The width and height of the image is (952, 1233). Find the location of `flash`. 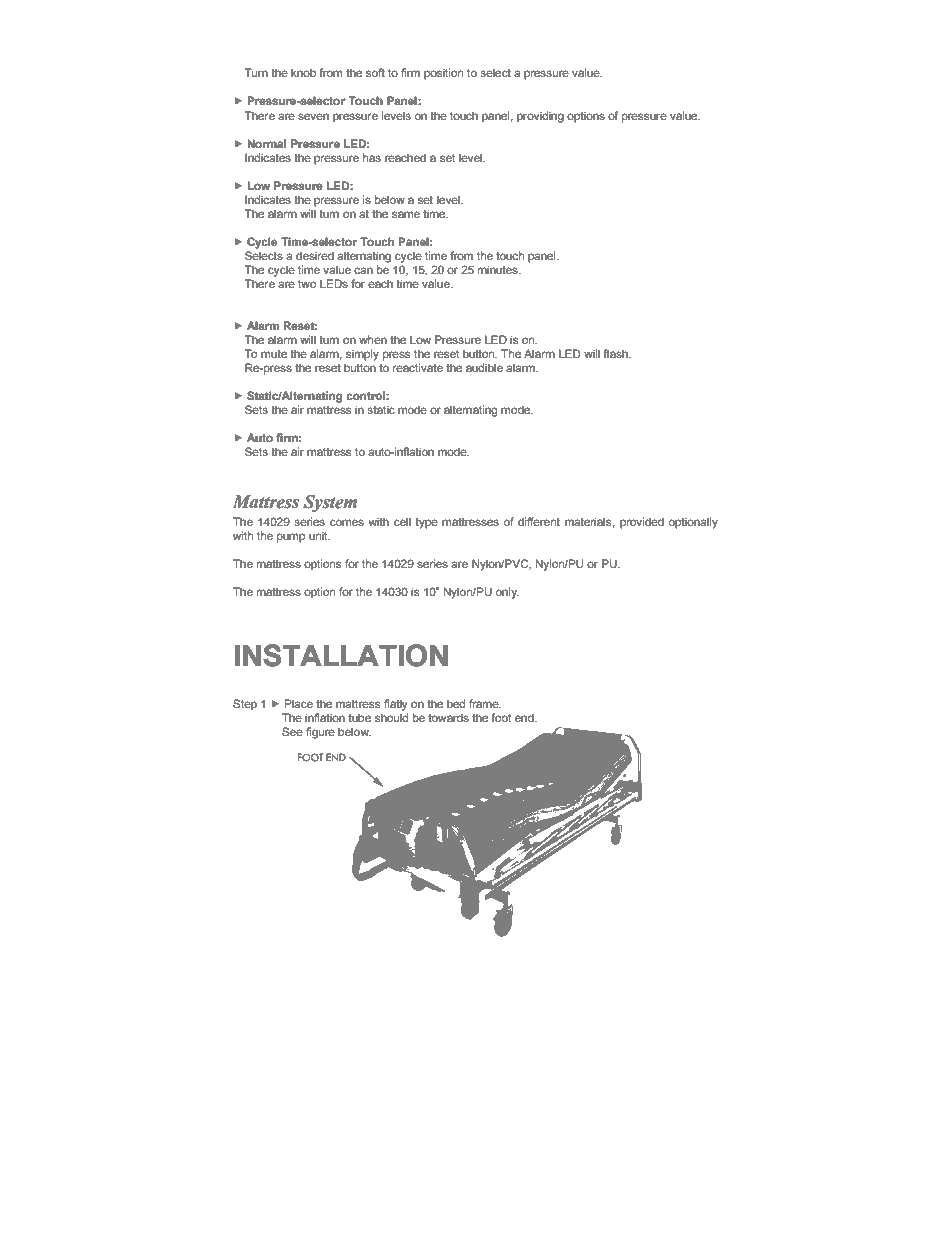

flash is located at coordinates (616, 353).
